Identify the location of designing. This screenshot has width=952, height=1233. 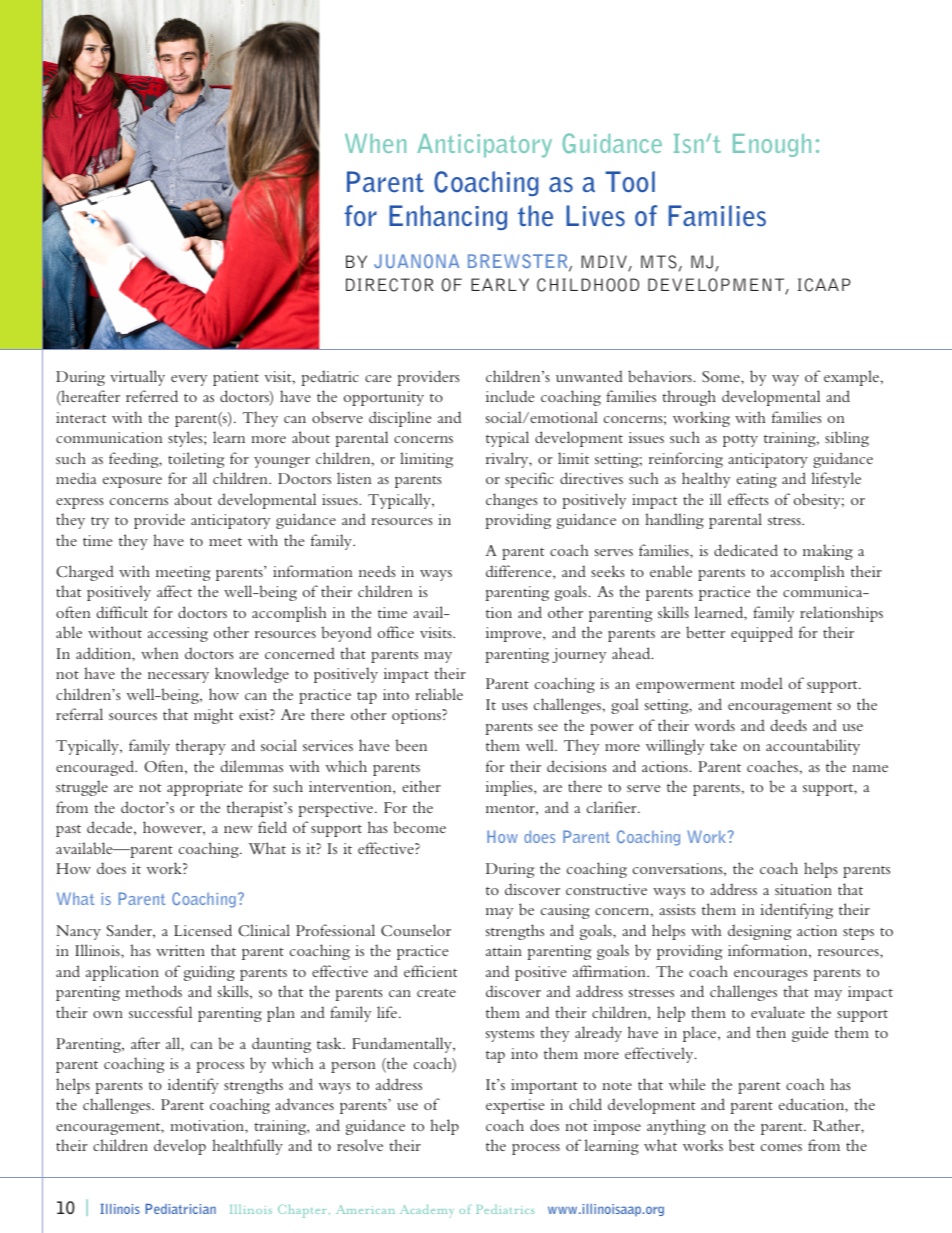
(759, 932).
